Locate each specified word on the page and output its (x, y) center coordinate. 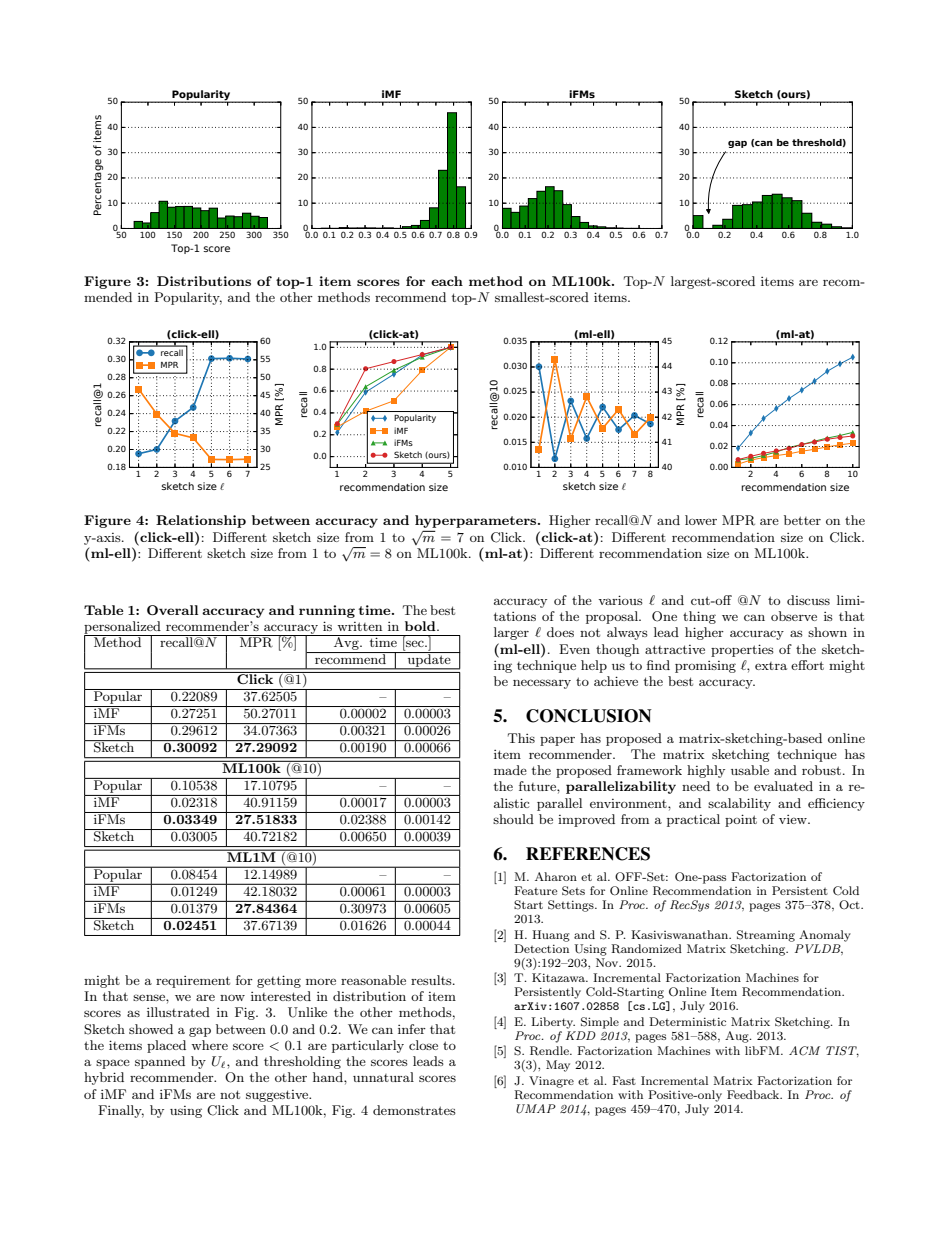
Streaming (766, 936)
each (447, 281)
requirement (193, 982)
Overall (172, 610)
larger (511, 633)
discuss (808, 600)
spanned (160, 1062)
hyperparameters (477, 521)
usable (750, 770)
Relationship (201, 521)
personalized (123, 628)
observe (794, 616)
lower (701, 520)
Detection (541, 948)
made (510, 770)
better (802, 520)
